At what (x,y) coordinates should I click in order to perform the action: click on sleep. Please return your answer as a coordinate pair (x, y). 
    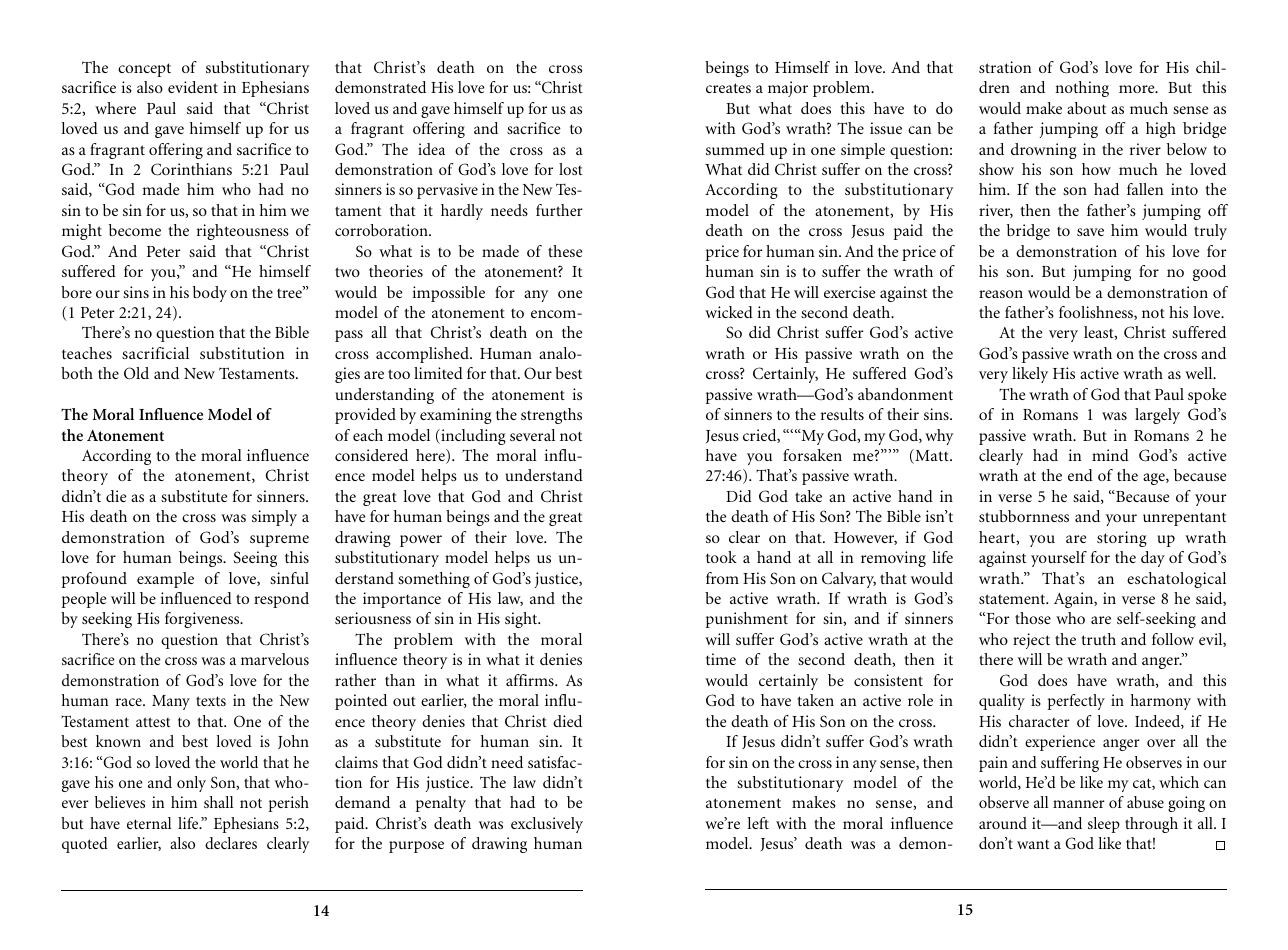
    Looking at the image, I should click on (1104, 825).
